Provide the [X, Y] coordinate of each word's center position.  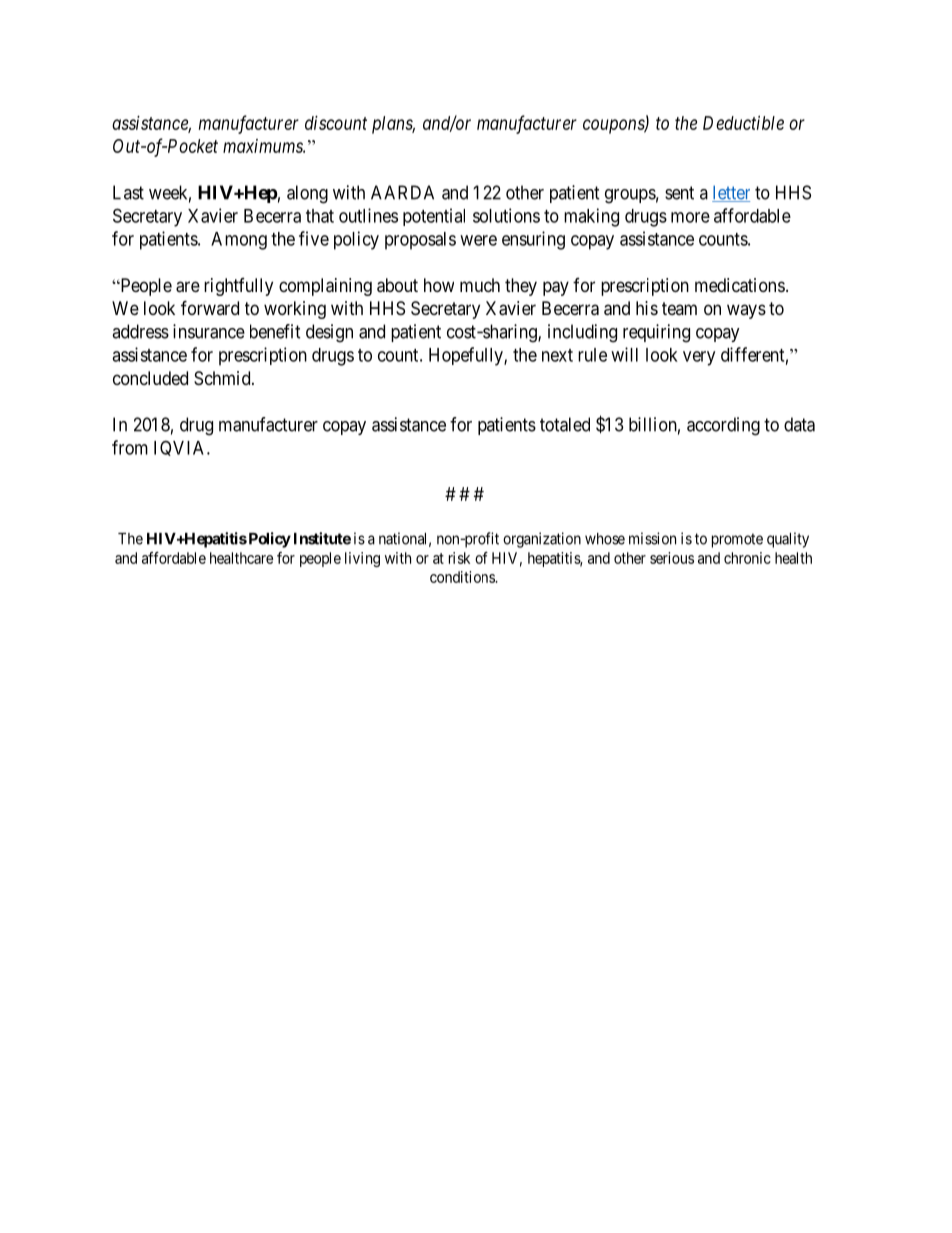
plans [393, 125]
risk [459, 558]
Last [128, 192]
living [362, 559]
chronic [747, 558]
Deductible [743, 123]
